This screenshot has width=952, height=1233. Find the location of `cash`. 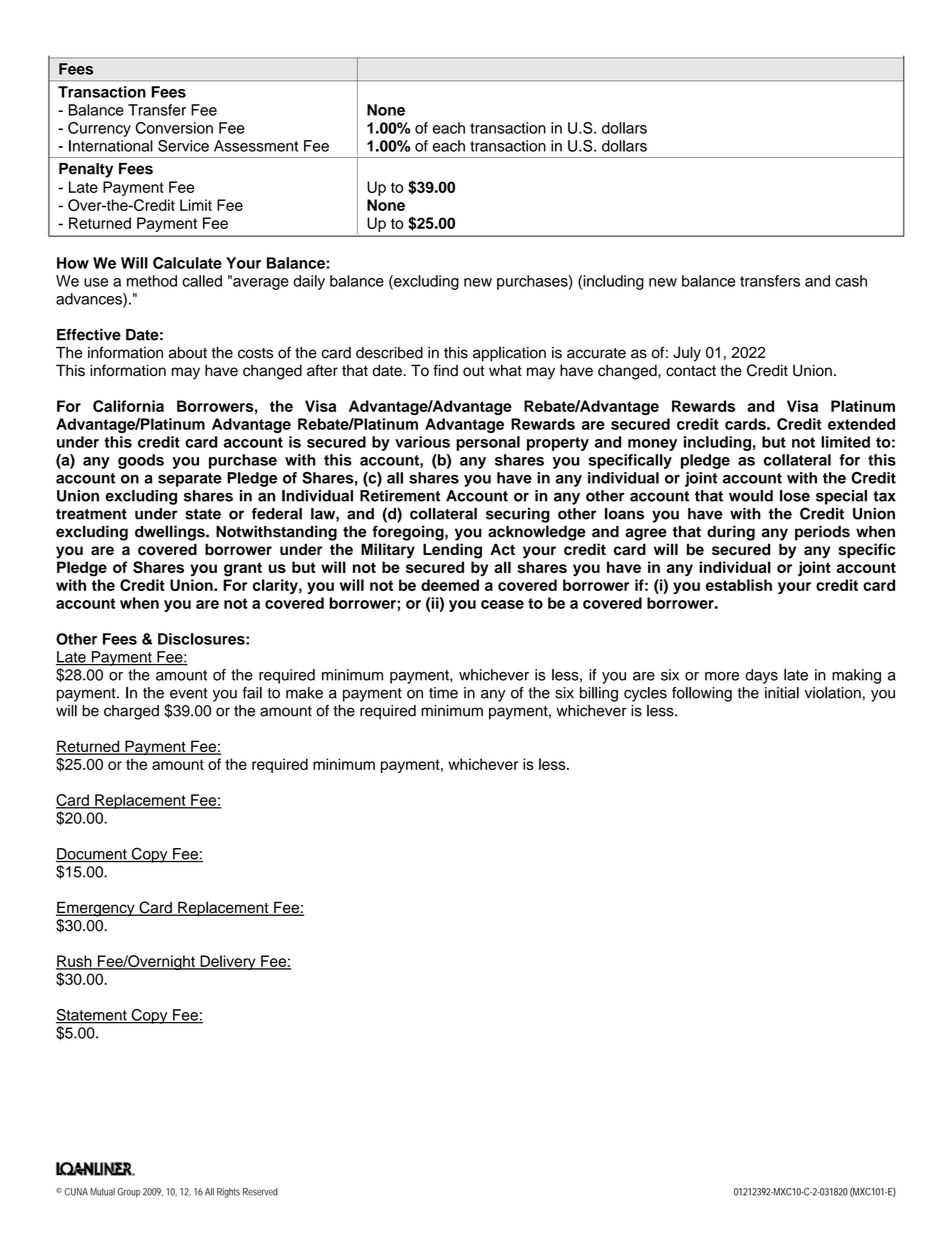

cash is located at coordinates (851, 281).
